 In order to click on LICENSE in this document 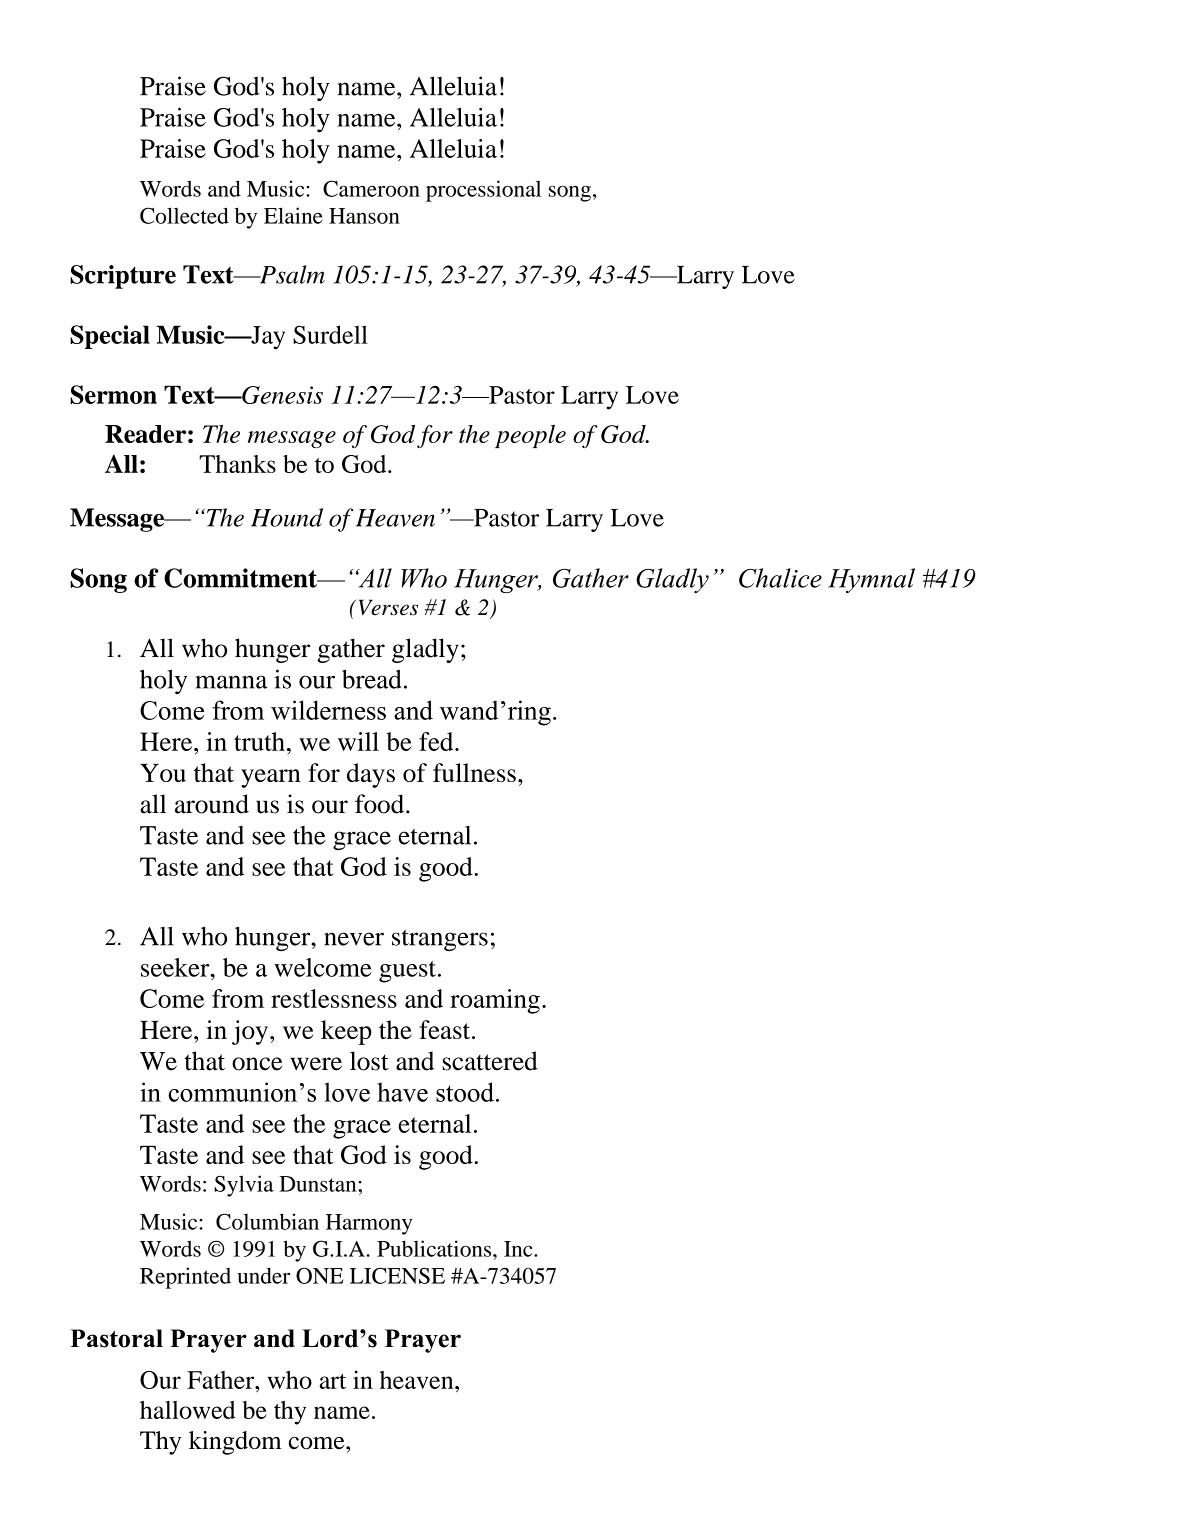, I will do `click(397, 1275)`.
